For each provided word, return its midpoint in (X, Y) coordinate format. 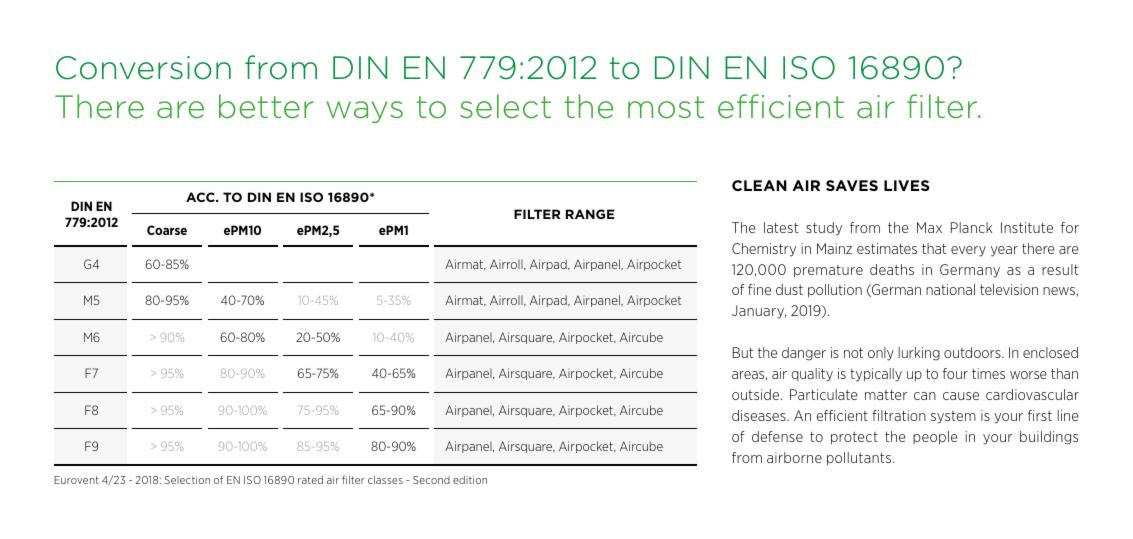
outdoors (973, 352)
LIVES (906, 185)
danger (804, 354)
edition (470, 480)
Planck (971, 227)
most (666, 107)
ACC (201, 197)
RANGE (590, 214)
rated (310, 480)
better (266, 106)
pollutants (860, 458)
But (743, 352)
